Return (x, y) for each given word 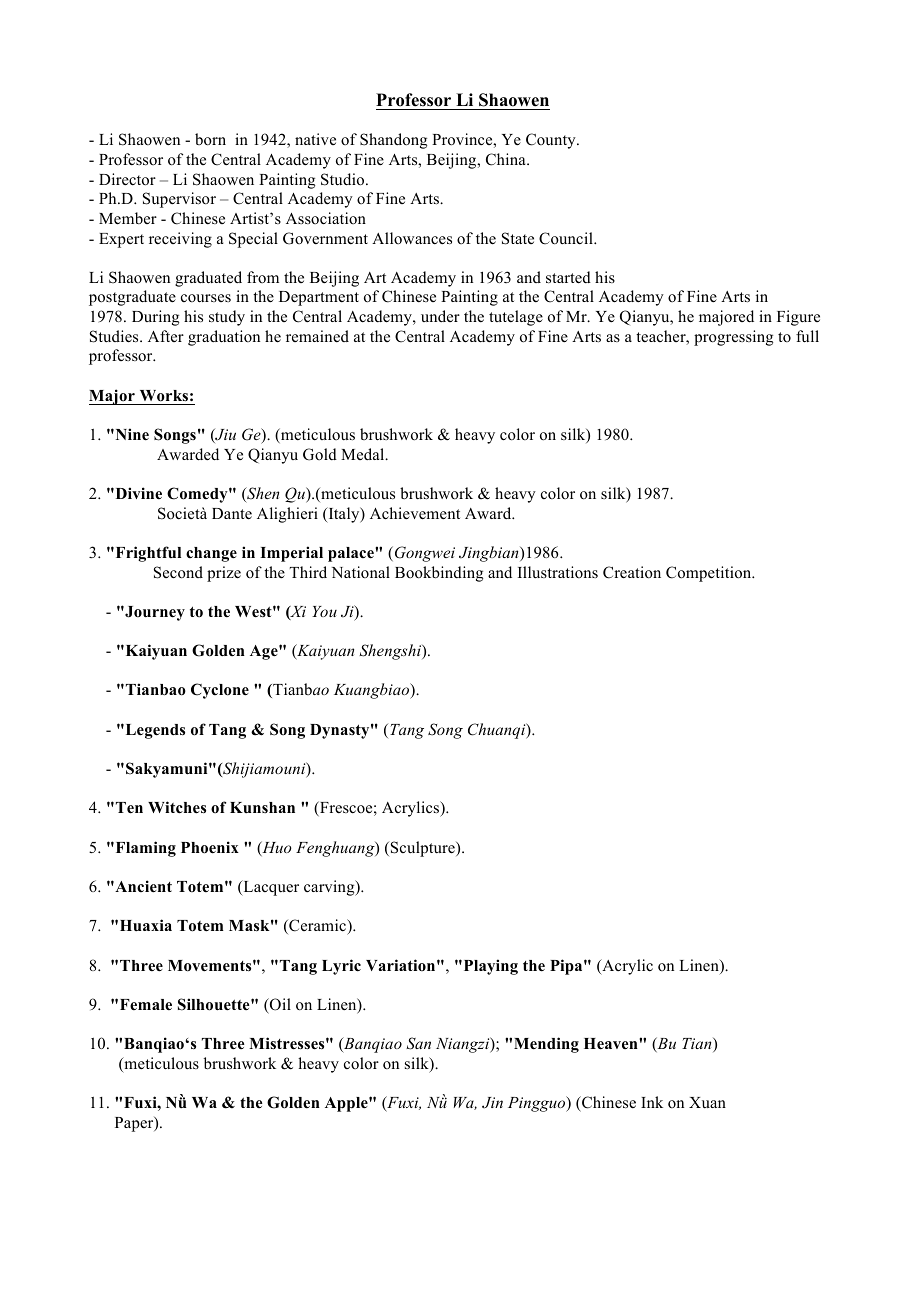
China (507, 159)
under (440, 316)
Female (146, 1004)
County (552, 141)
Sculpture (424, 849)
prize (224, 574)
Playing (489, 967)
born (210, 139)
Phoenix (210, 847)
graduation (224, 338)
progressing (733, 338)
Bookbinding (439, 574)
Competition (710, 574)
